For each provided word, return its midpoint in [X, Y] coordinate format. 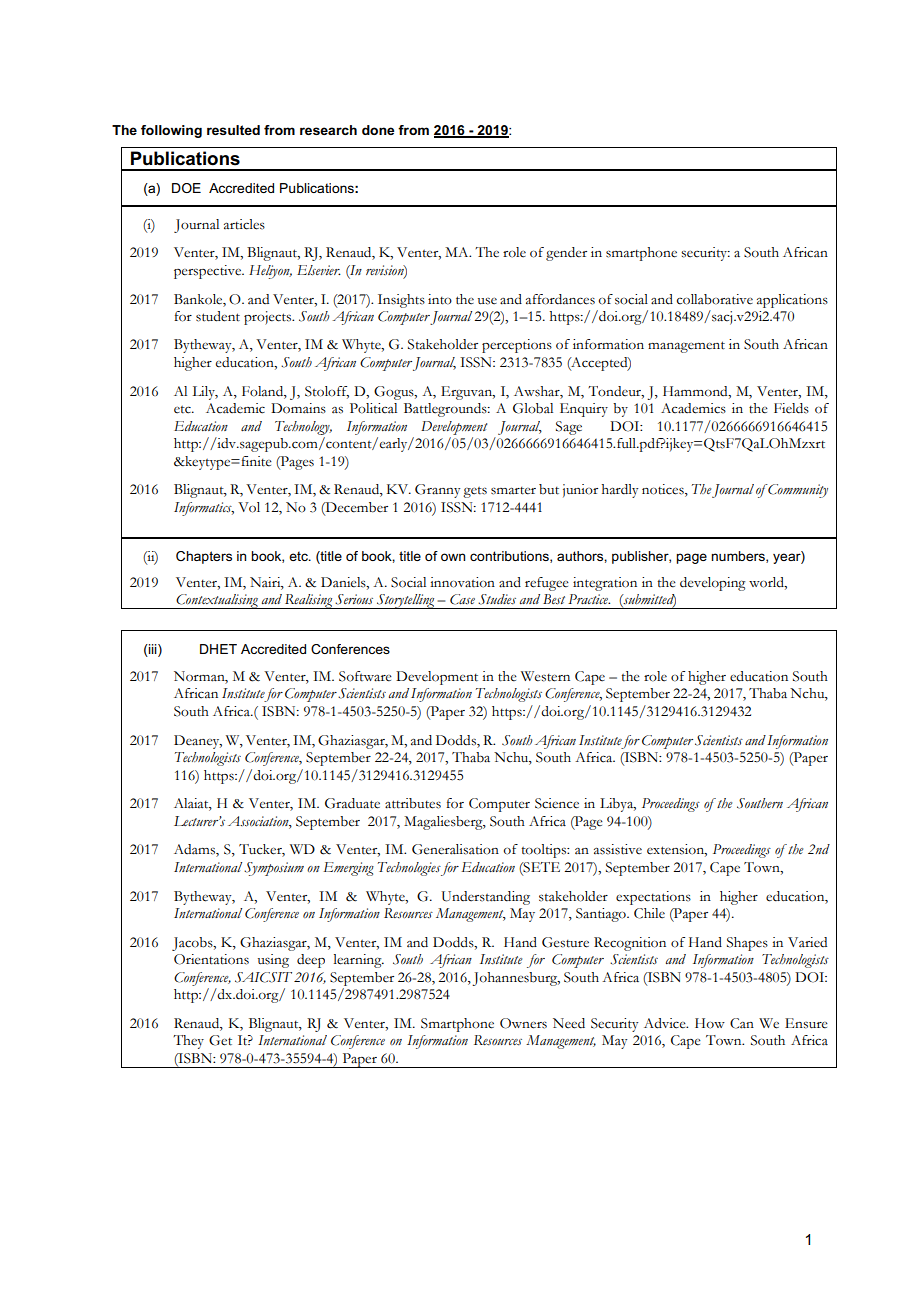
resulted [233, 130]
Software [365, 676]
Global [533, 408]
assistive [618, 849]
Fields [791, 408]
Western [545, 676]
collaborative [715, 299]
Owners [523, 1023]
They [188, 1042]
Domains [298, 408]
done [378, 130]
